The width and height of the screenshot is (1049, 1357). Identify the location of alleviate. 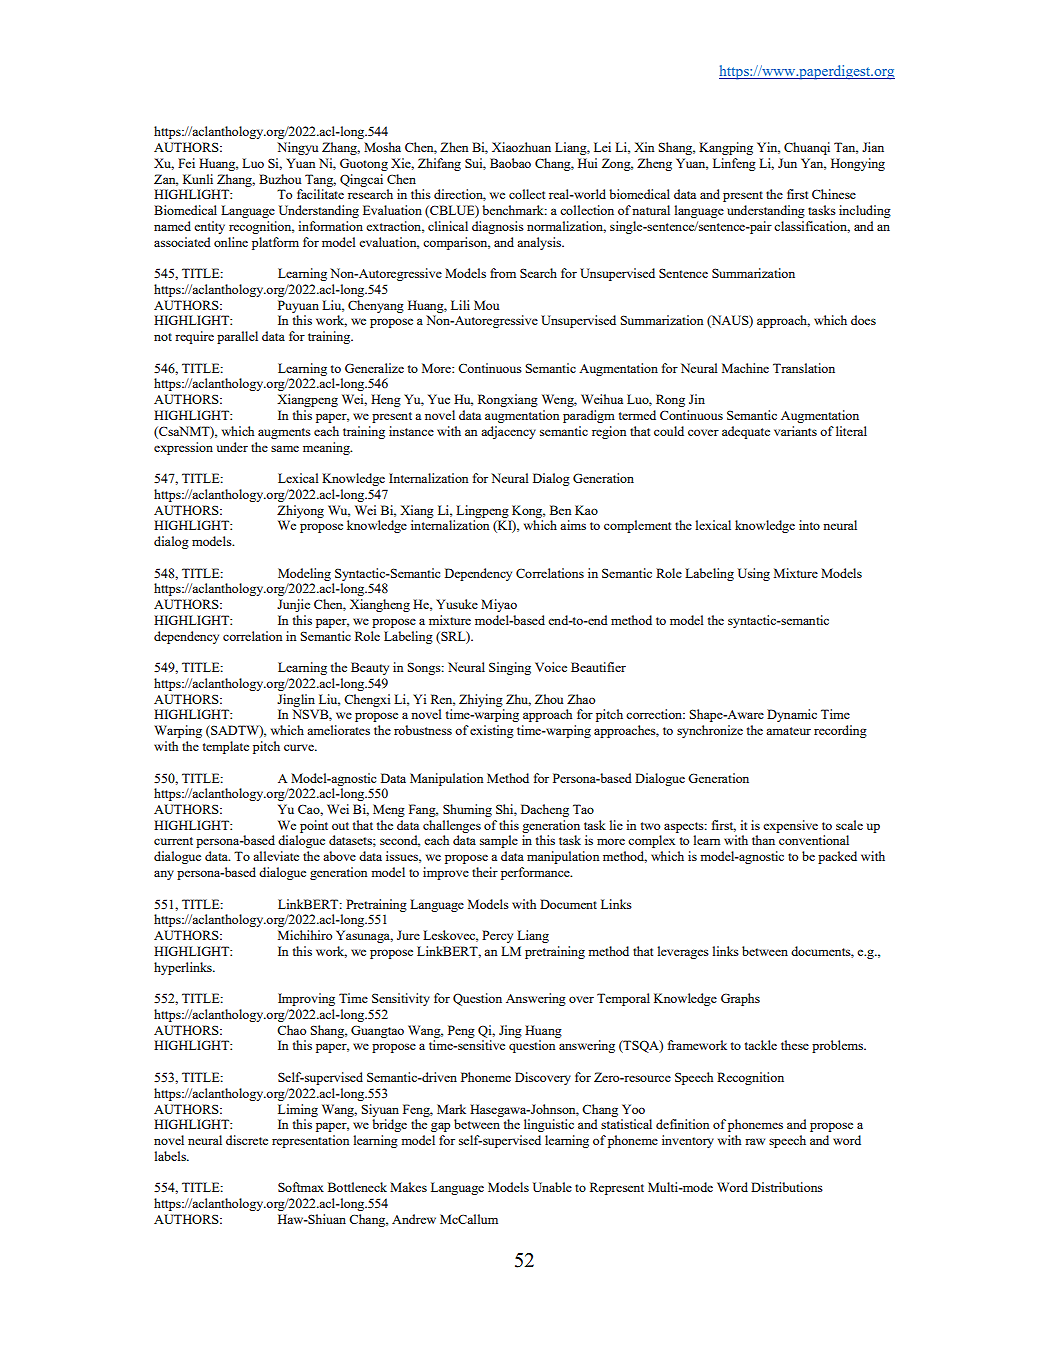
(276, 856).
